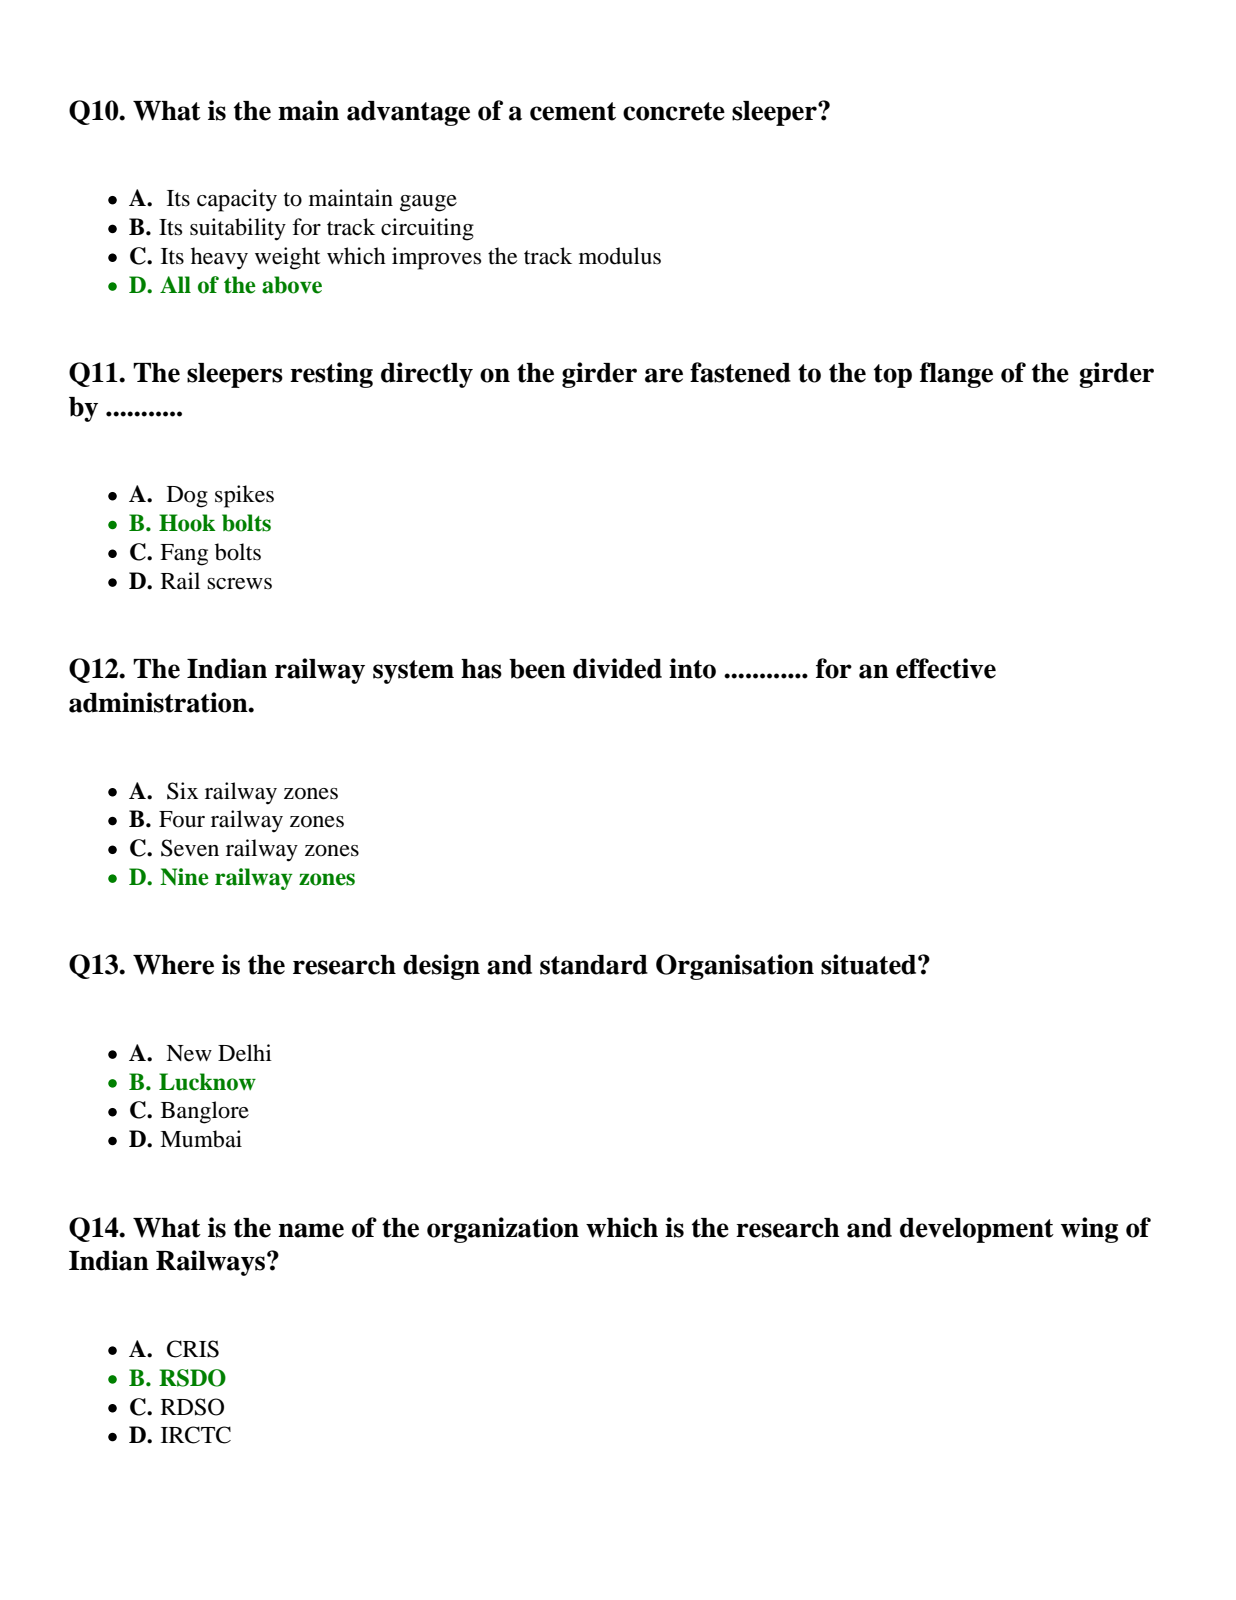 This document has width=1236, height=1600. I want to click on divided, so click(617, 668).
